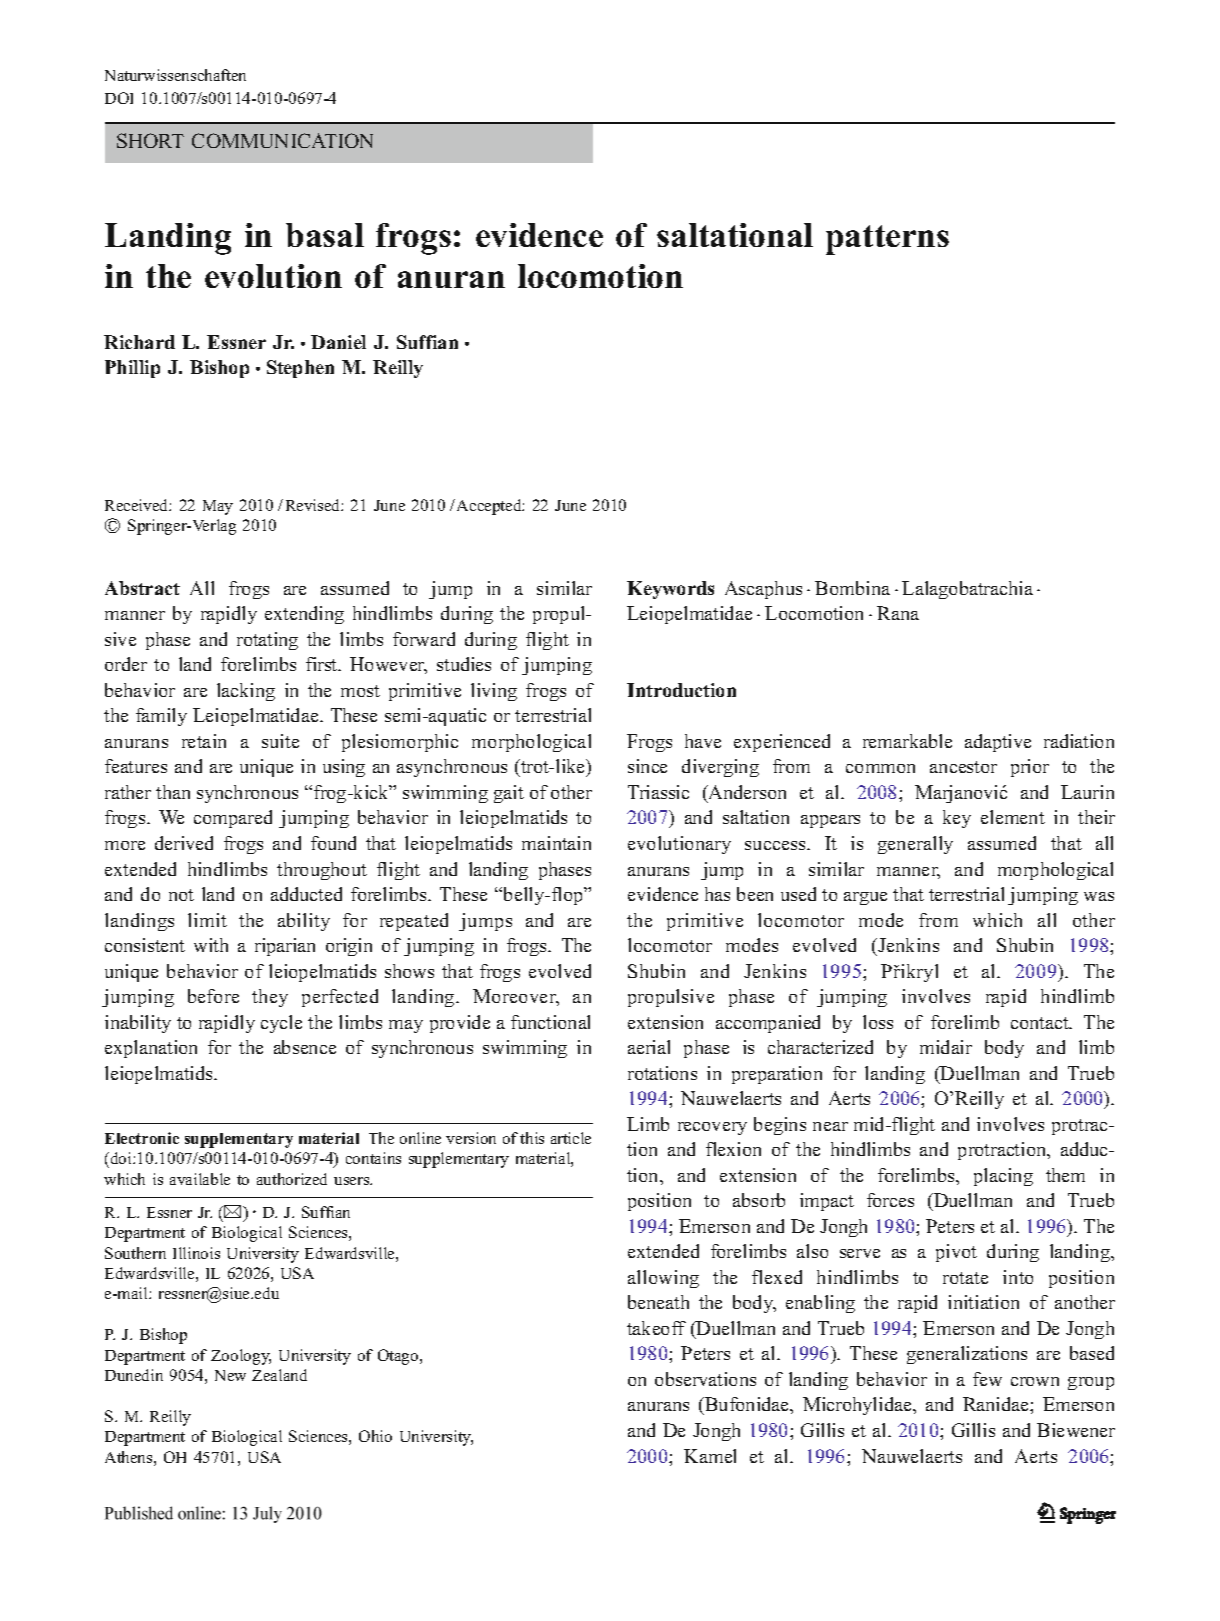 Image resolution: width=1220 pixels, height=1621 pixels. What do you see at coordinates (649, 1047) in the page?
I see `aerial` at bounding box center [649, 1047].
